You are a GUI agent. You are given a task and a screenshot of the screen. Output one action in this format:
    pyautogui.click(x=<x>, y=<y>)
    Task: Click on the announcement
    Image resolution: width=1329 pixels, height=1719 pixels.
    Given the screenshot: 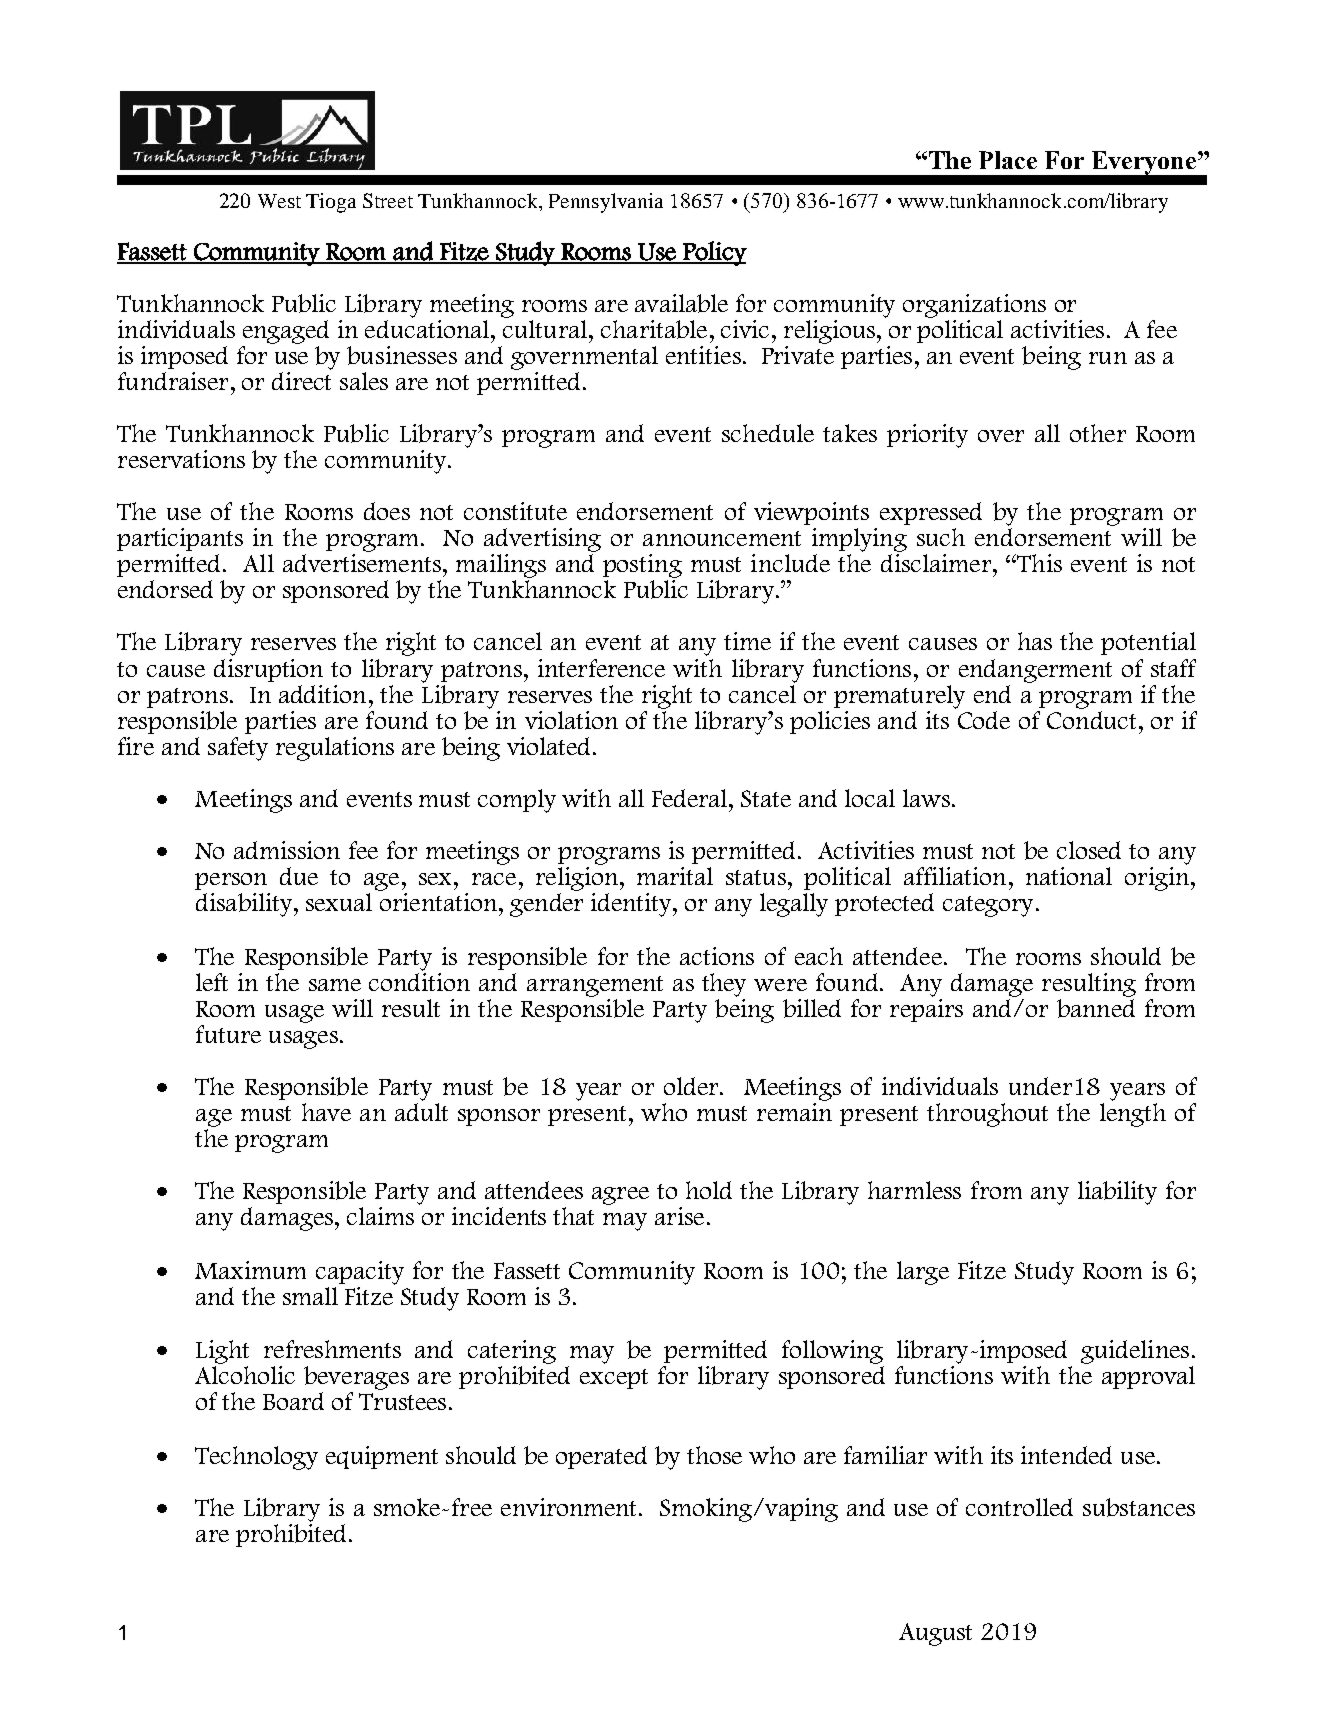 What is the action you would take?
    pyautogui.click(x=722, y=538)
